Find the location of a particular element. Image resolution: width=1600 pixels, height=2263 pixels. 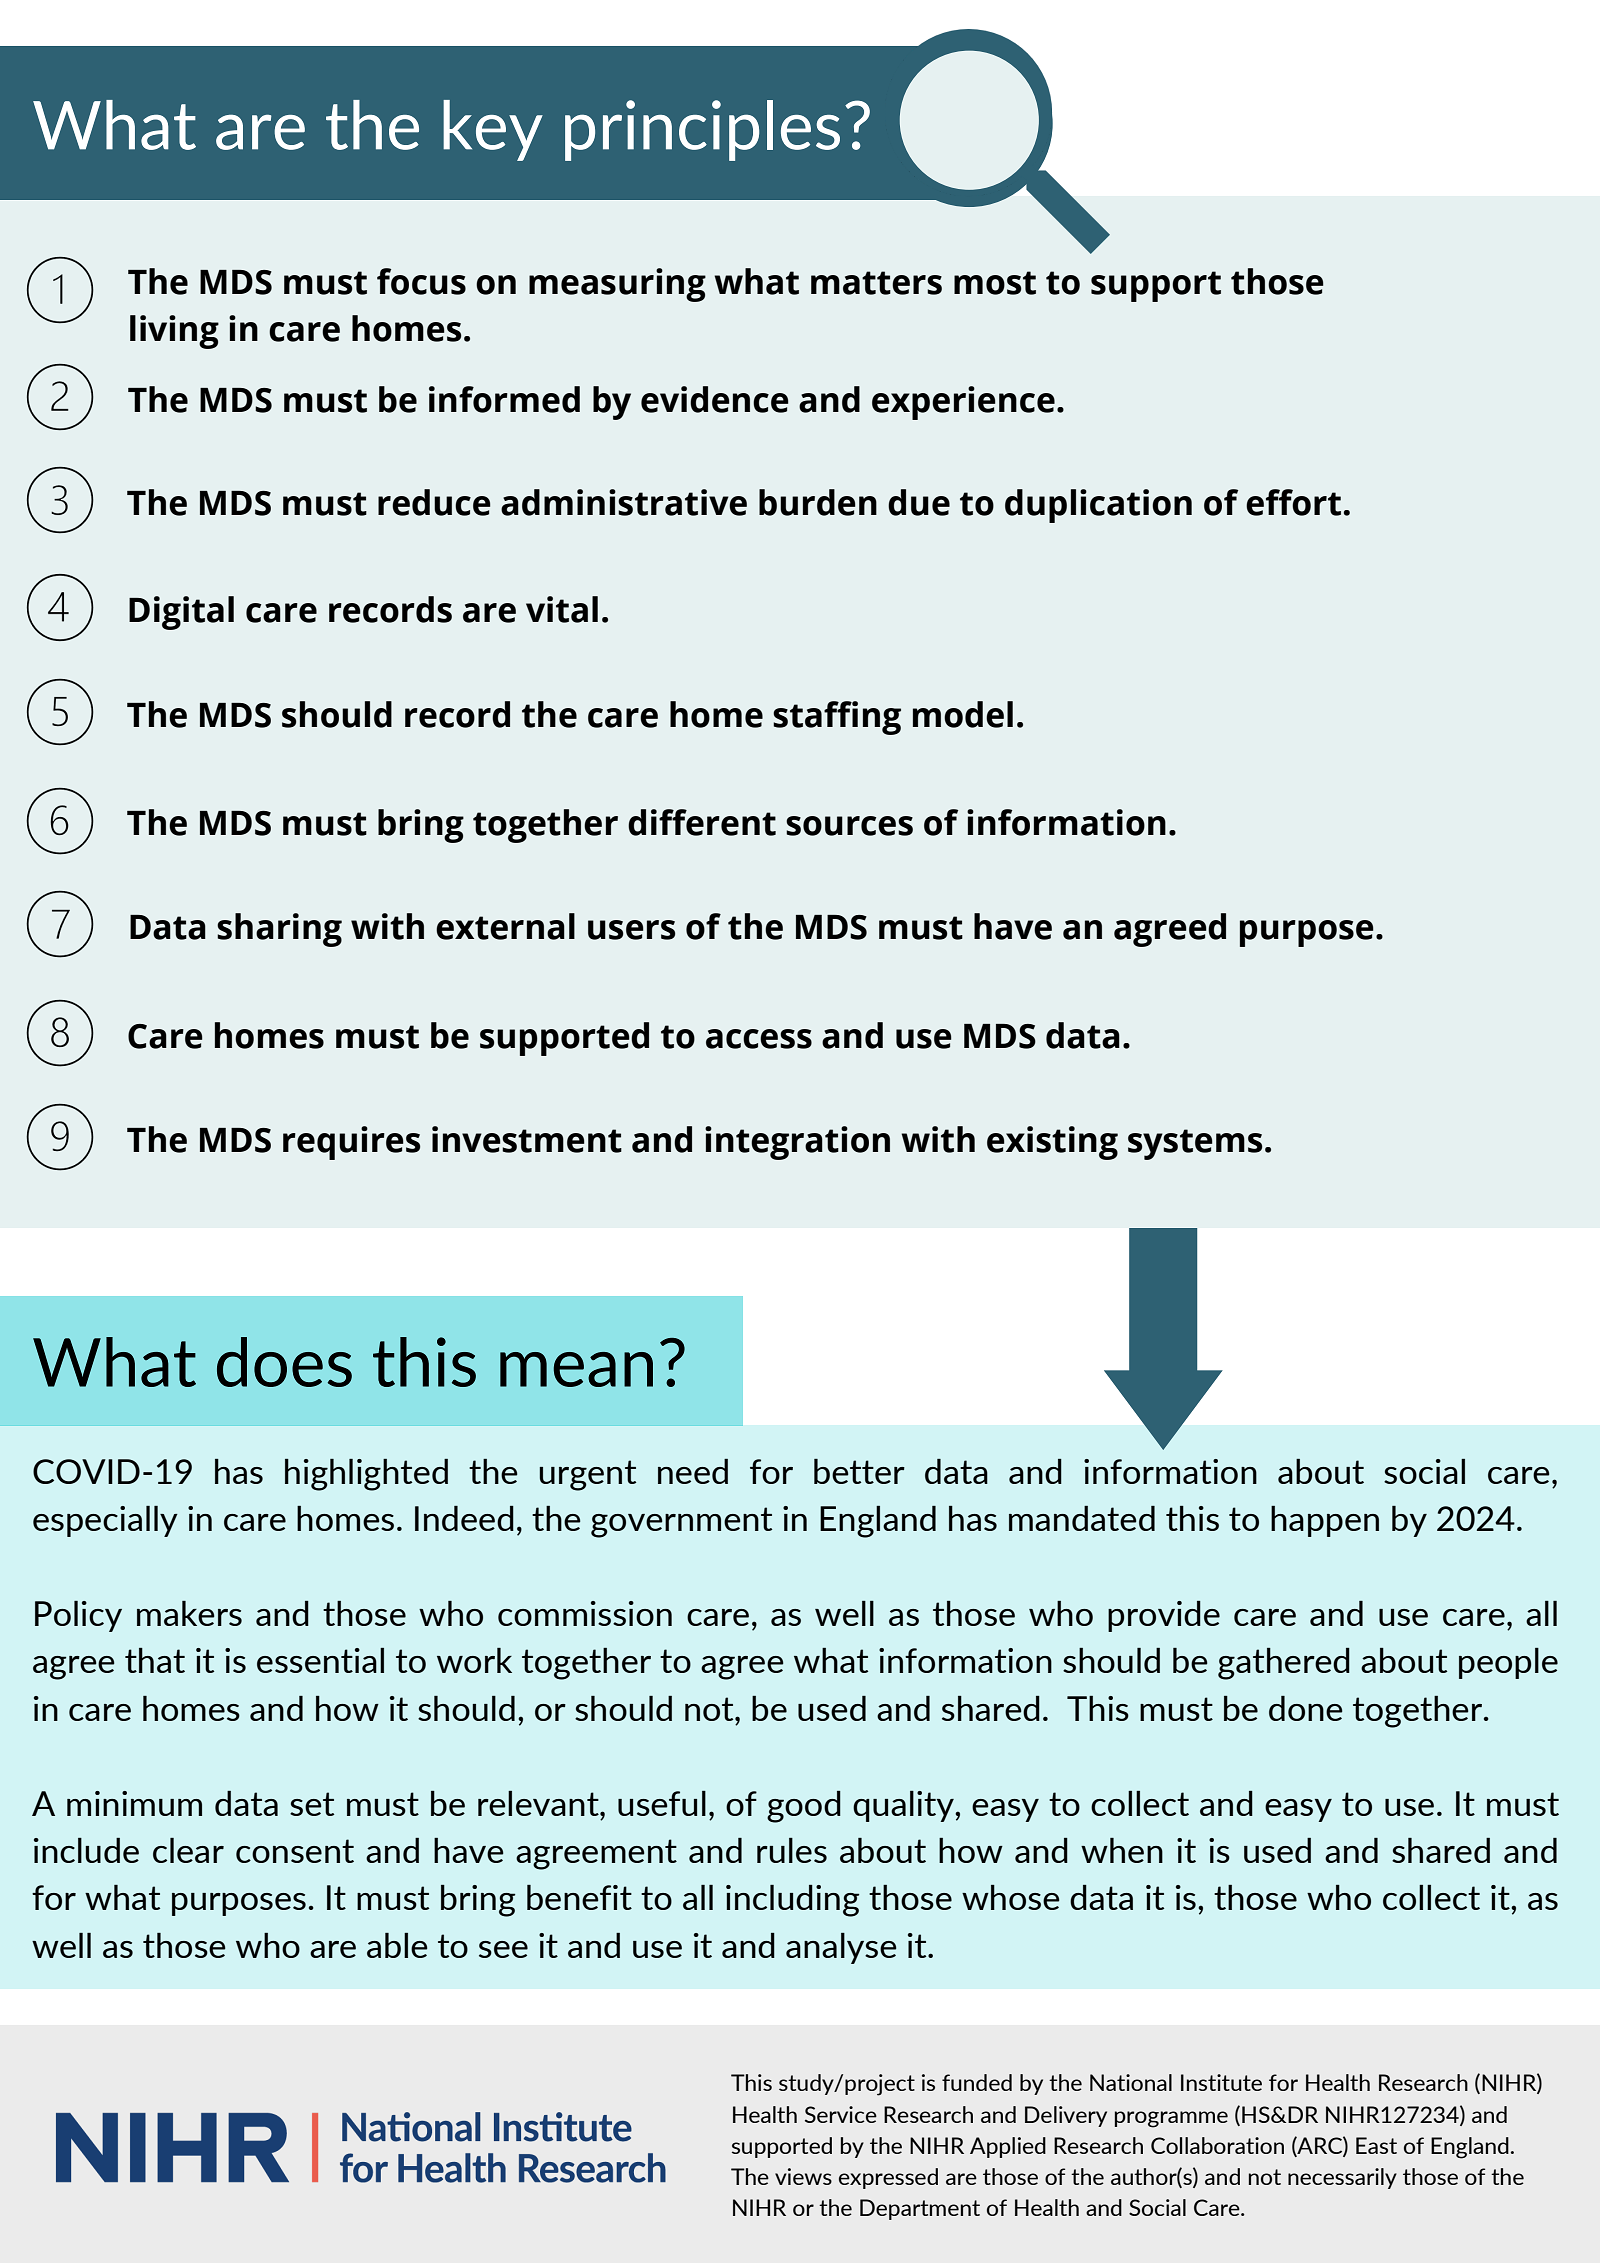

most is located at coordinates (995, 283).
